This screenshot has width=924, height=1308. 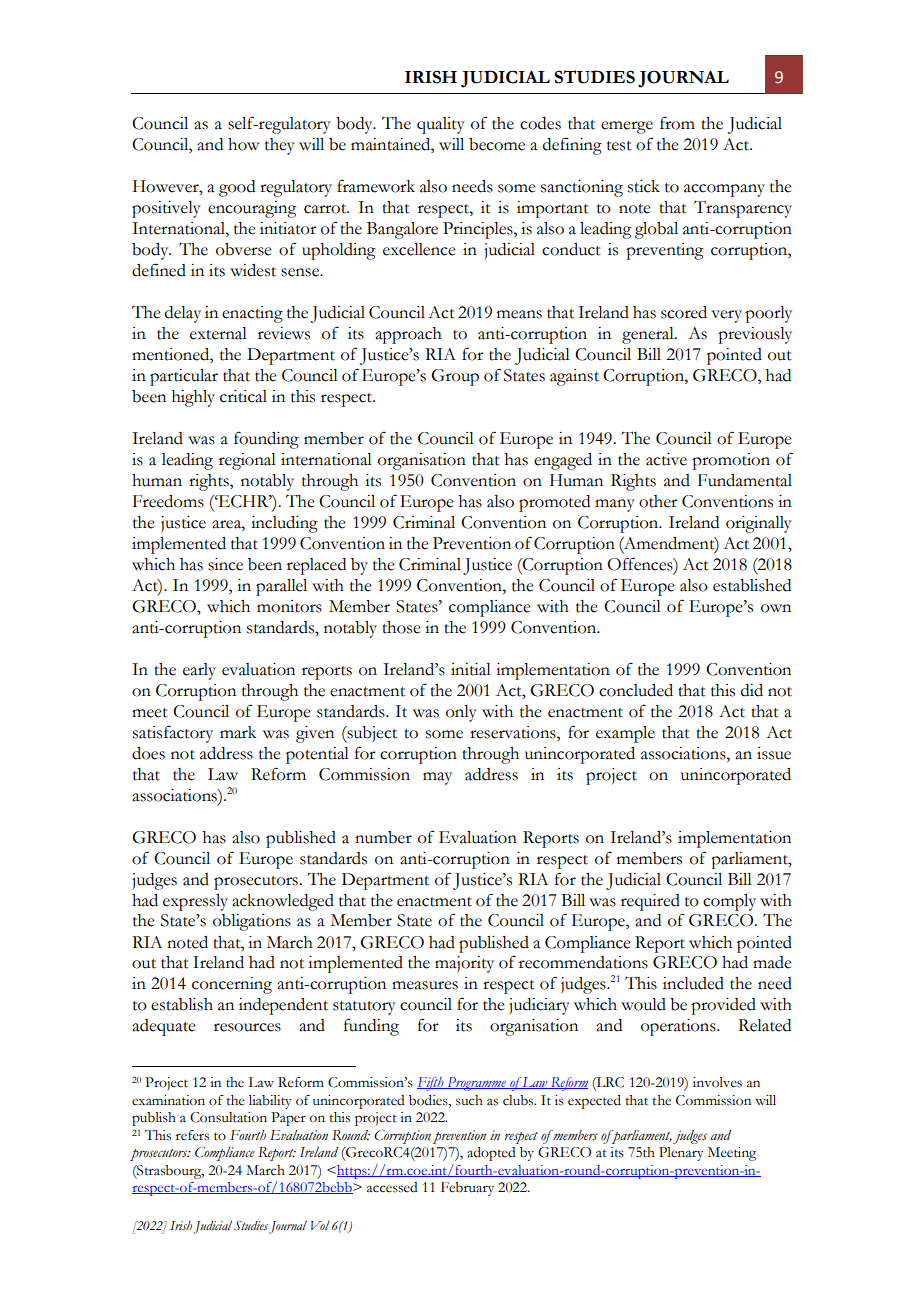 What do you see at coordinates (554, 503) in the screenshot?
I see `promoted` at bounding box center [554, 503].
